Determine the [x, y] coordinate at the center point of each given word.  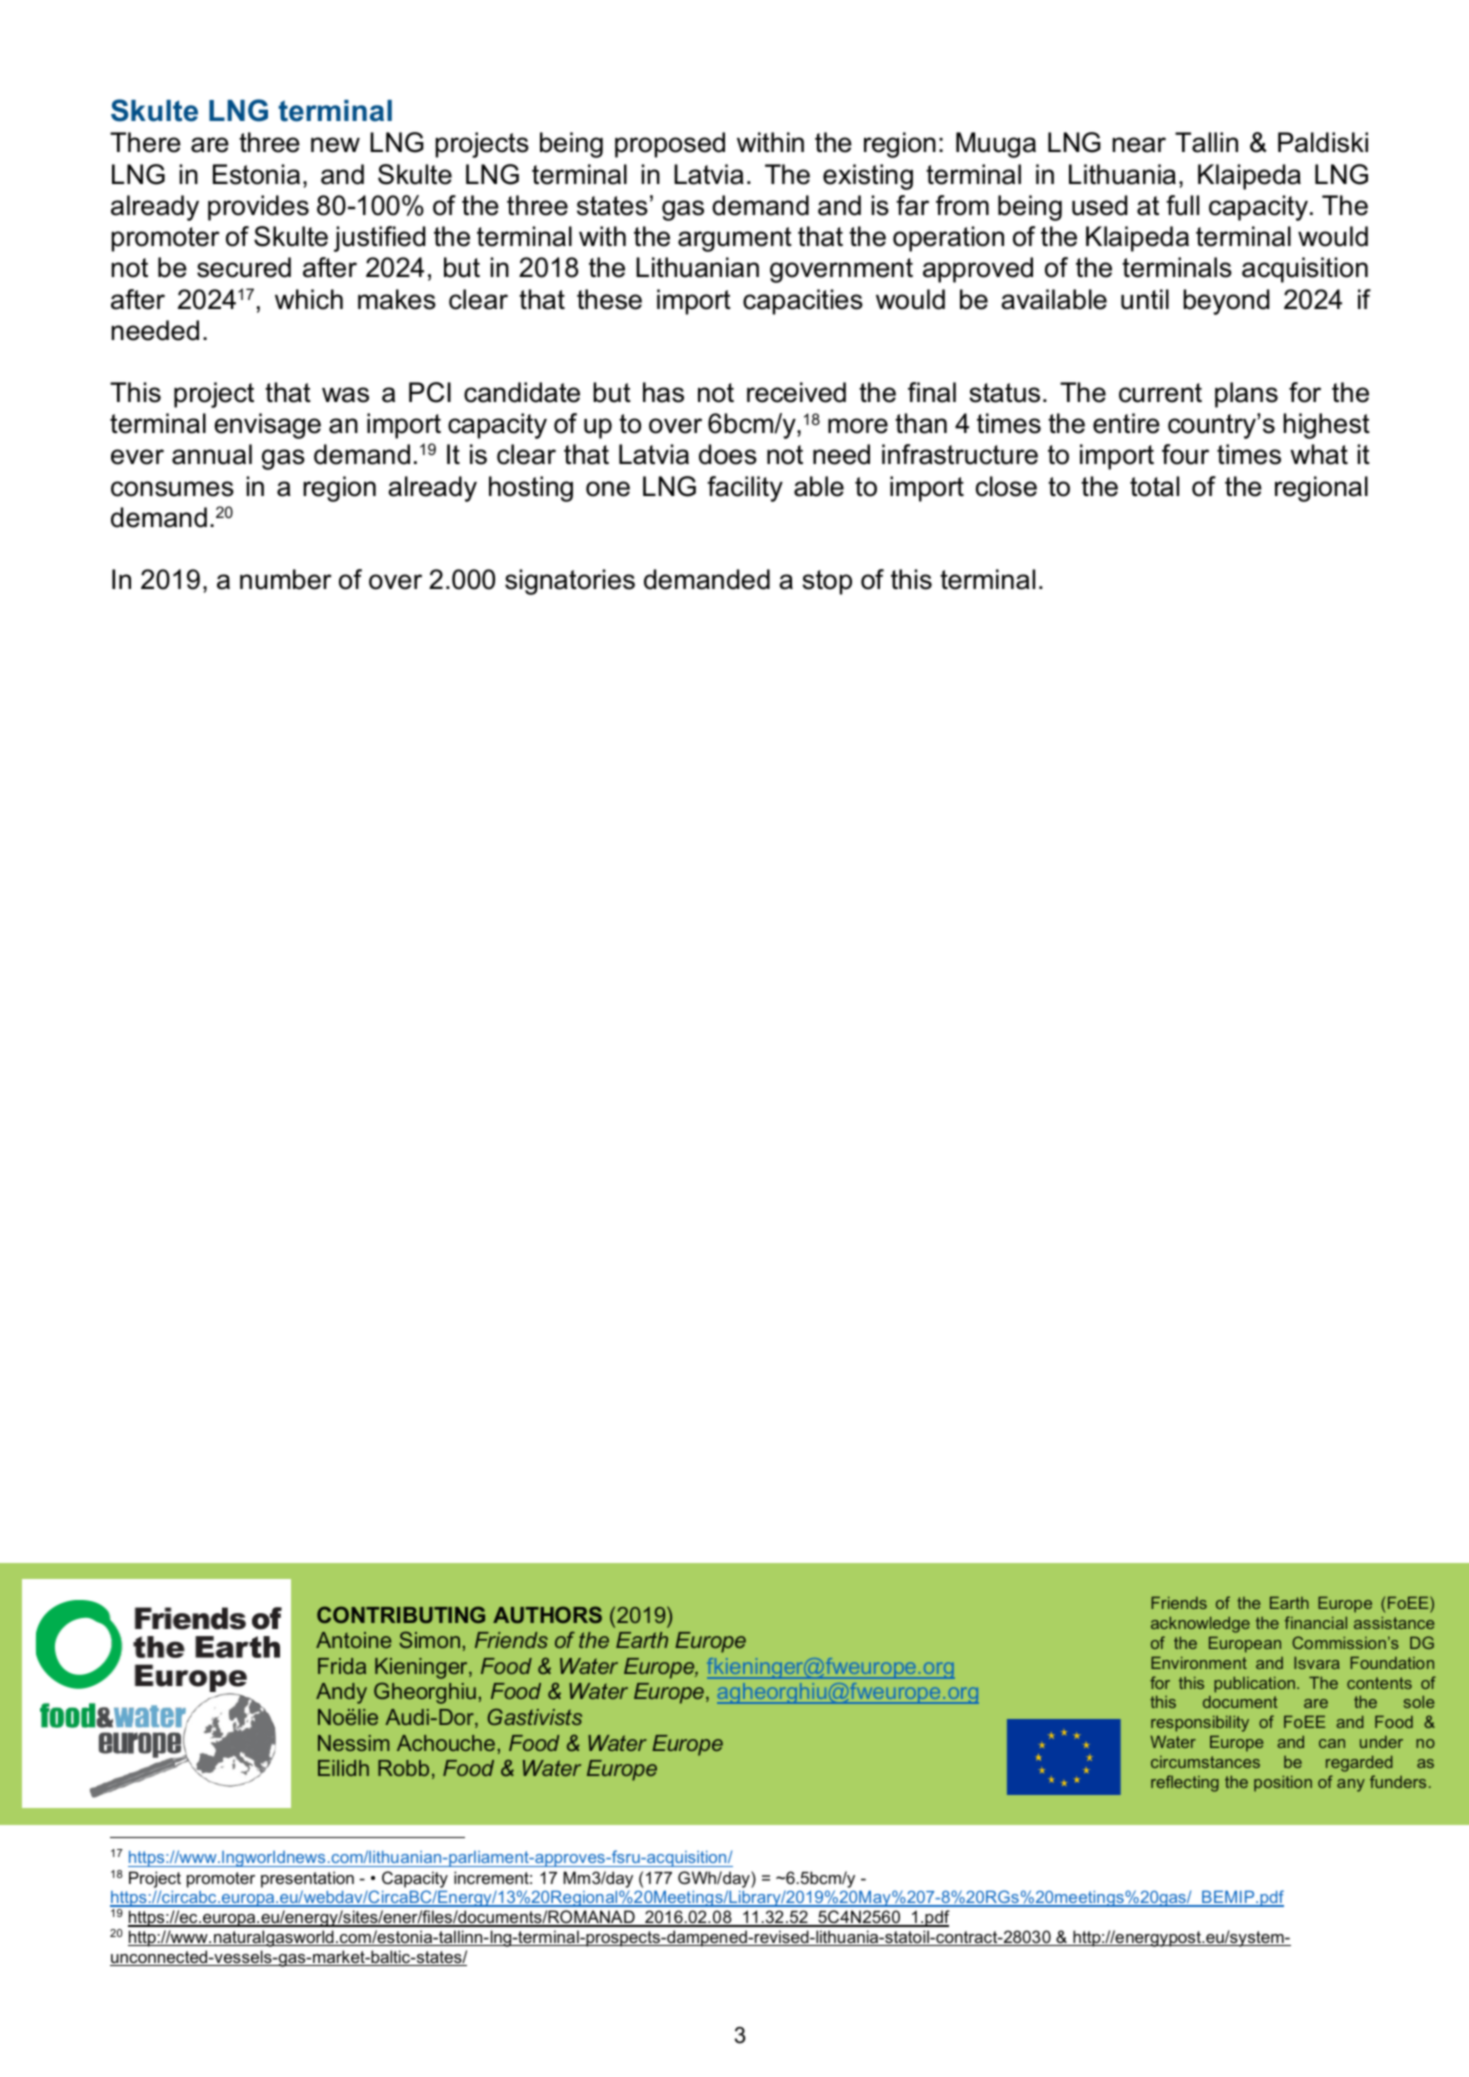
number [286, 579]
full [1182, 205]
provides [258, 208]
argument [735, 239]
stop [827, 582]
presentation [307, 1879]
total [1154, 486]
